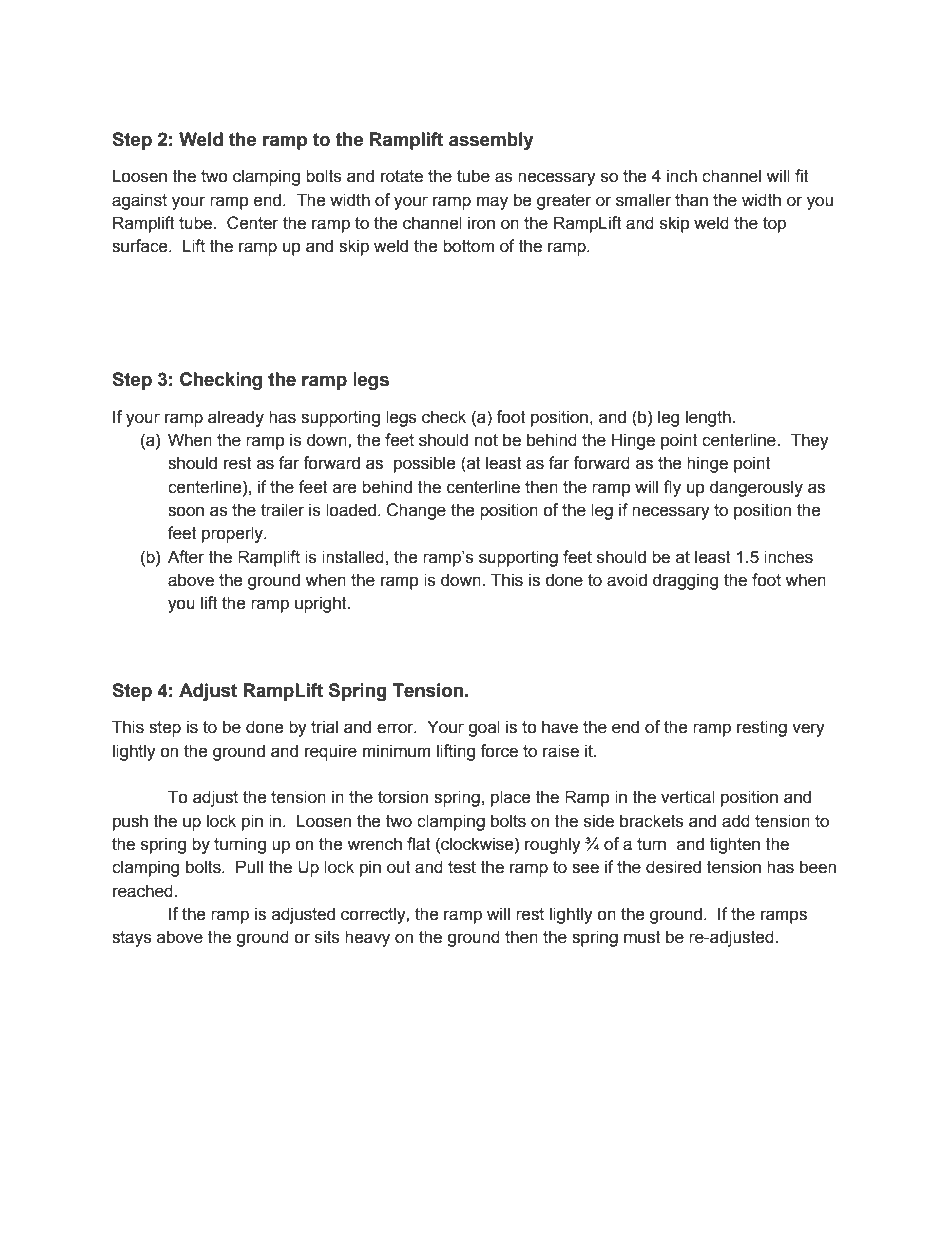 Image resolution: width=952 pixels, height=1233 pixels. I want to click on assembly, so click(491, 141).
